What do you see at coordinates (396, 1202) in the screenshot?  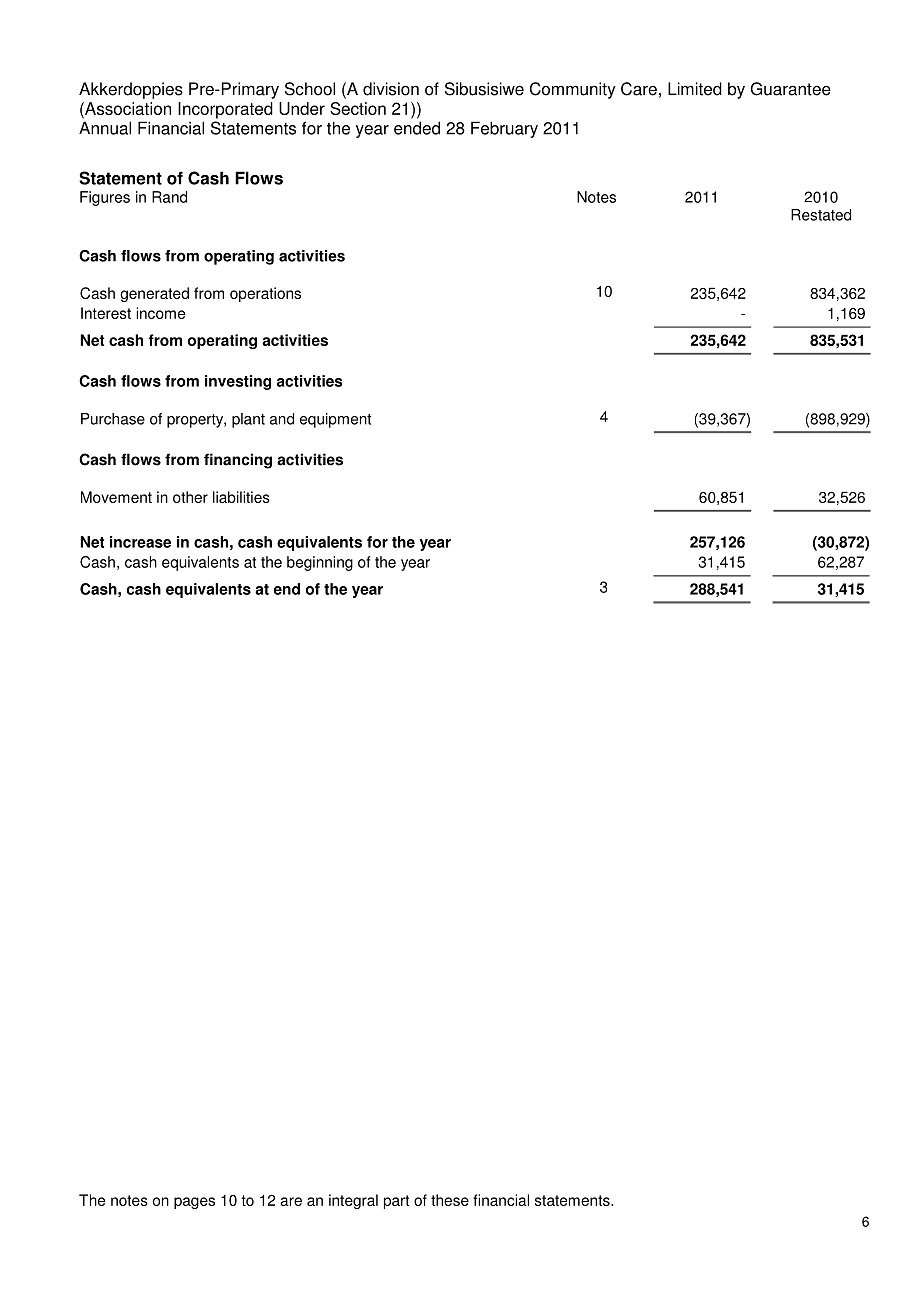 I see `part` at bounding box center [396, 1202].
